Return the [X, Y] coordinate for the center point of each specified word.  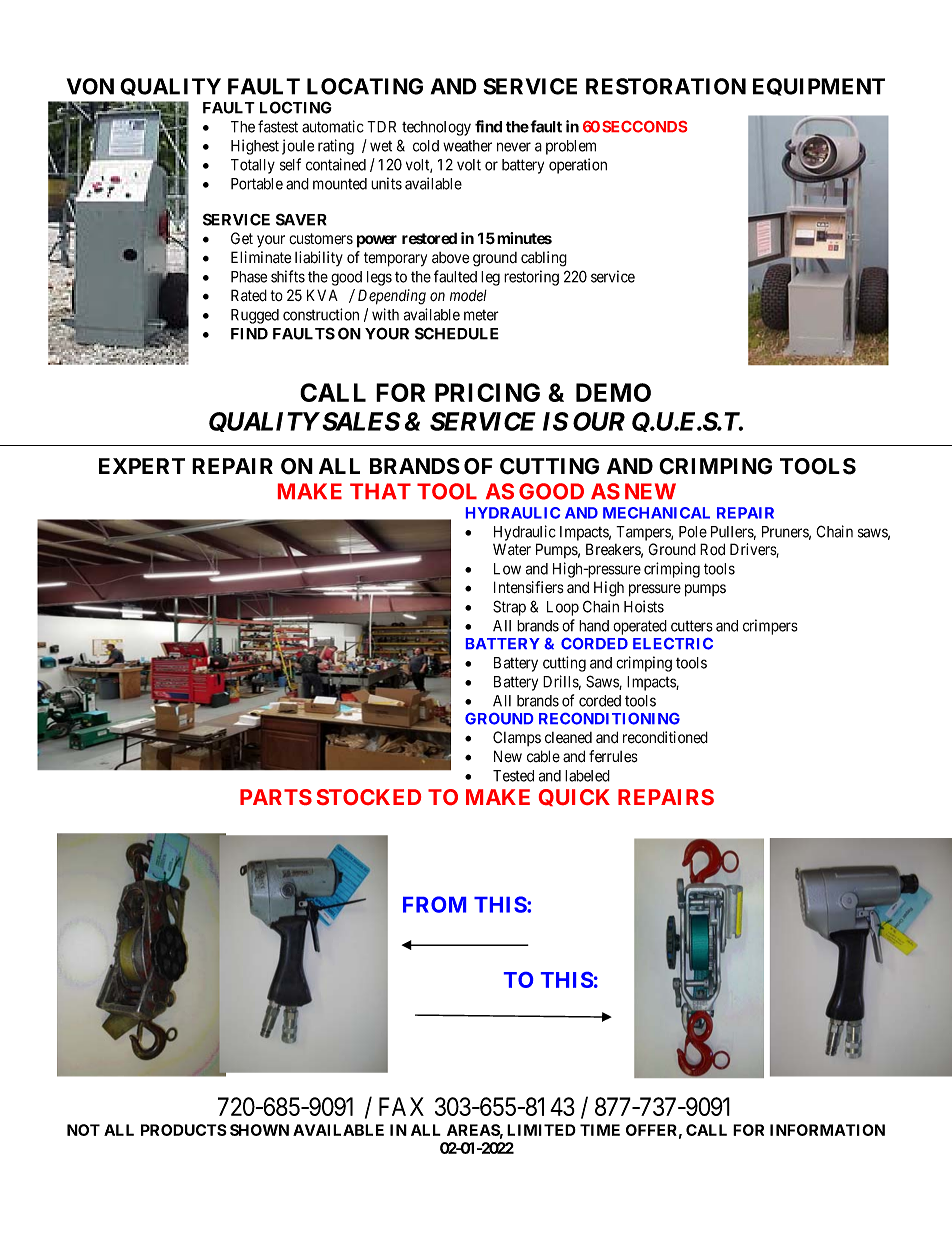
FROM [434, 904]
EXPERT [142, 466]
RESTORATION [666, 86]
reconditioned [665, 737]
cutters [692, 626]
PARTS [276, 797]
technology [436, 128]
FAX [401, 1106]
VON [90, 86]
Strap [509, 608]
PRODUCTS [184, 1130]
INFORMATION [827, 1130]
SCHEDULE [457, 333]
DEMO [613, 392]
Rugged [255, 316]
